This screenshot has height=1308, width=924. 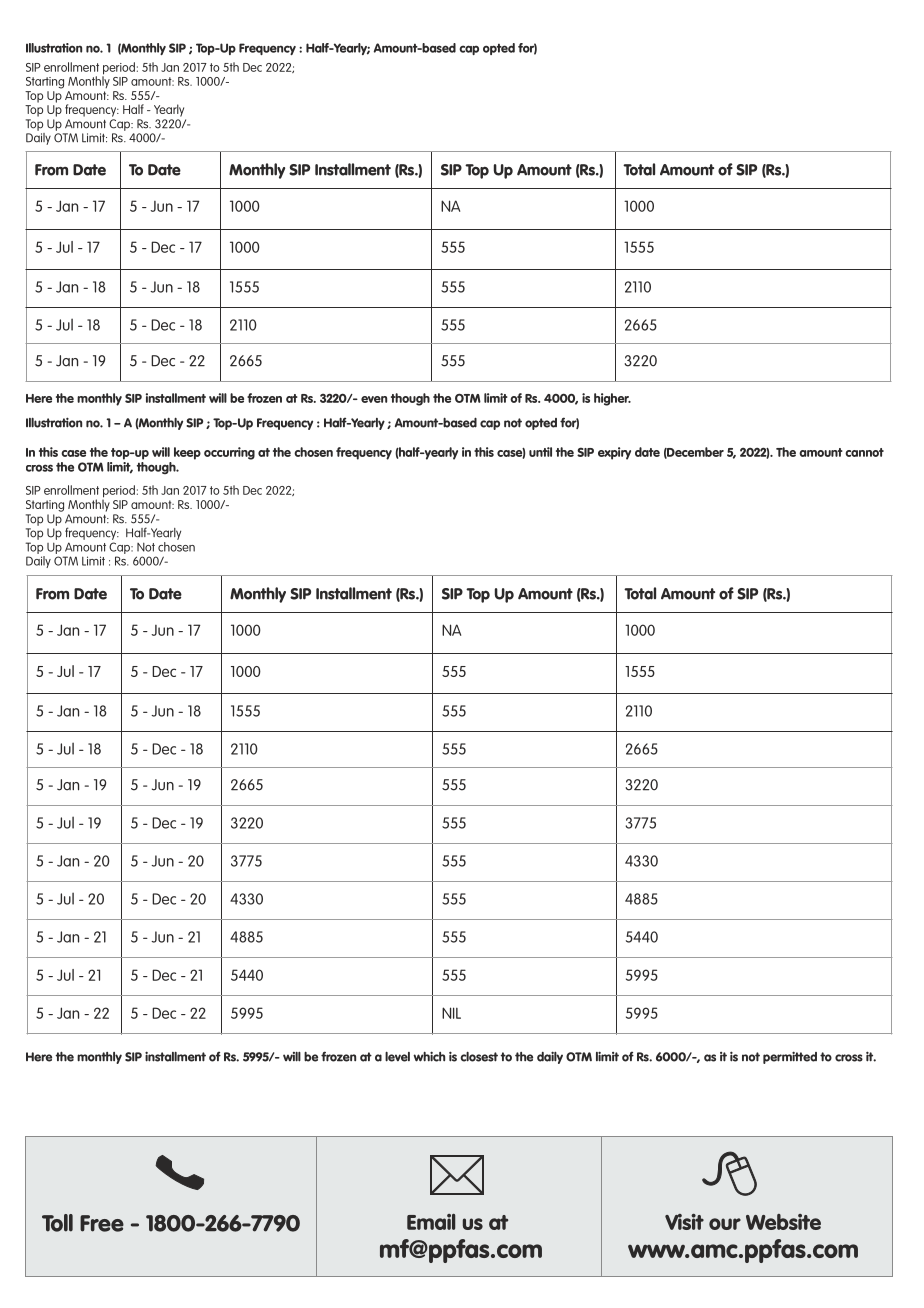 What do you see at coordinates (612, 399) in the screenshot?
I see `higher` at bounding box center [612, 399].
